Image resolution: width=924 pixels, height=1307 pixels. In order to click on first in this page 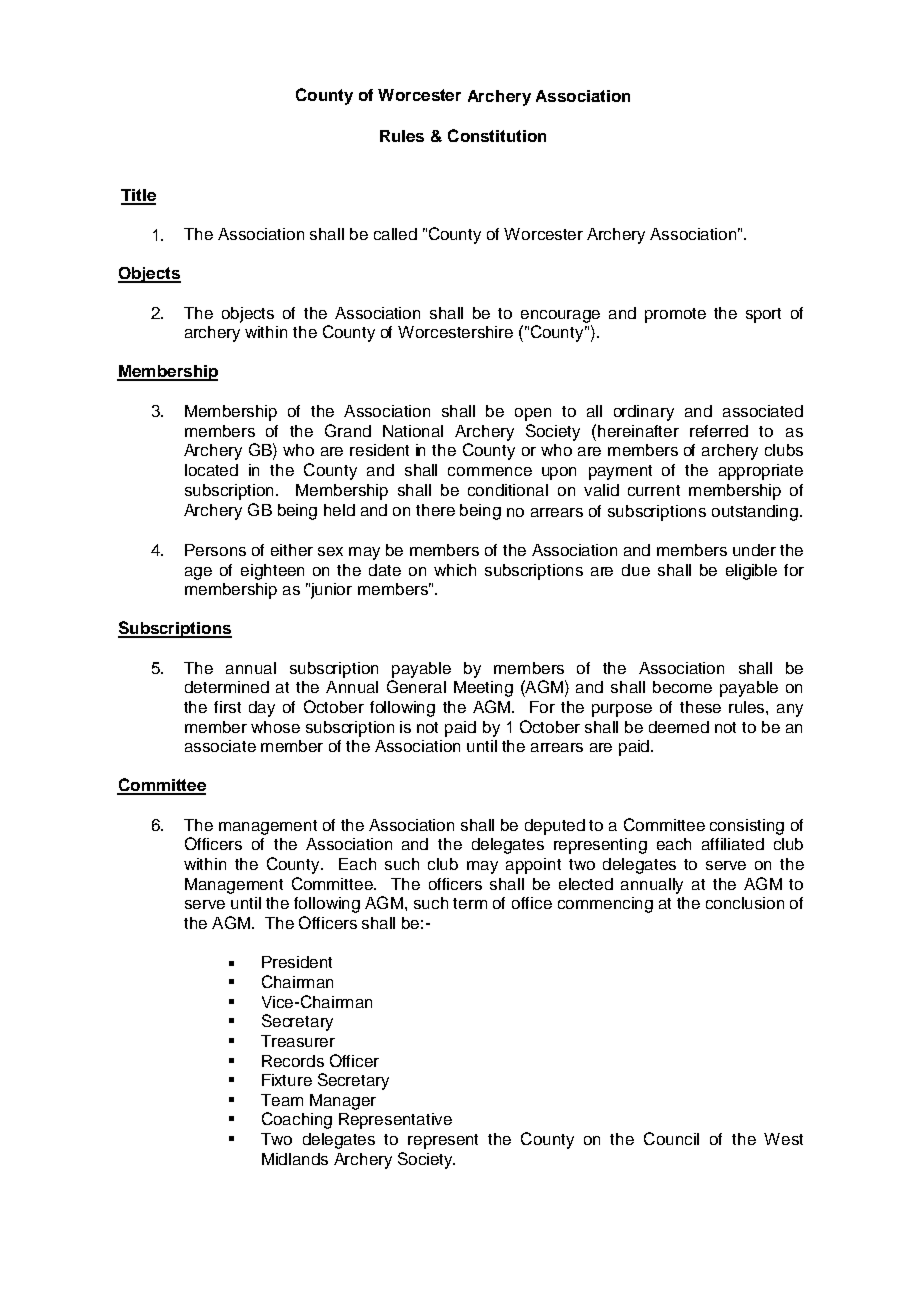, I will do `click(227, 707)`.
